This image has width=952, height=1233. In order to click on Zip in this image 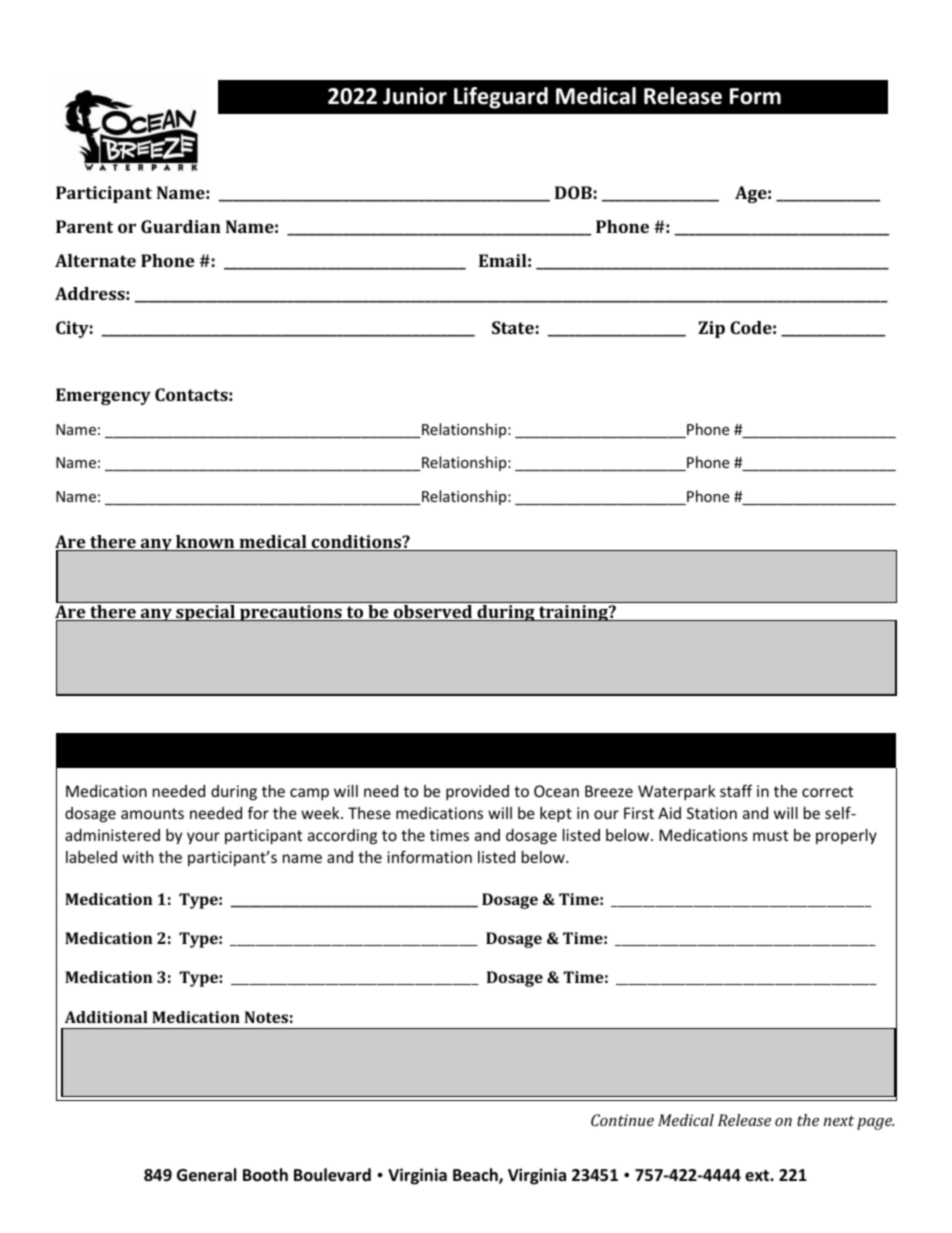, I will do `click(711, 329)`.
